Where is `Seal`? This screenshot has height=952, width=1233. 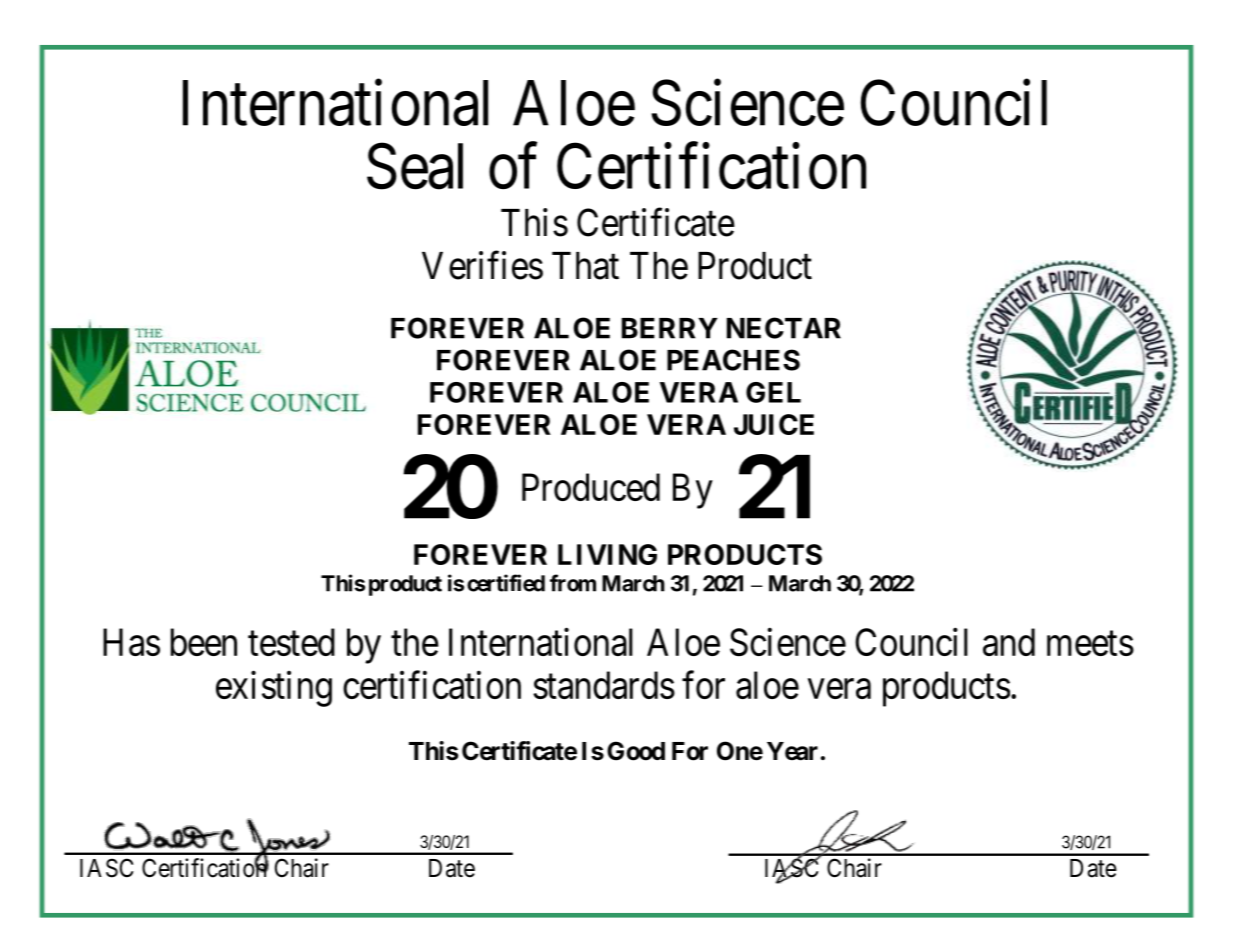
Seal is located at coordinates (415, 167).
